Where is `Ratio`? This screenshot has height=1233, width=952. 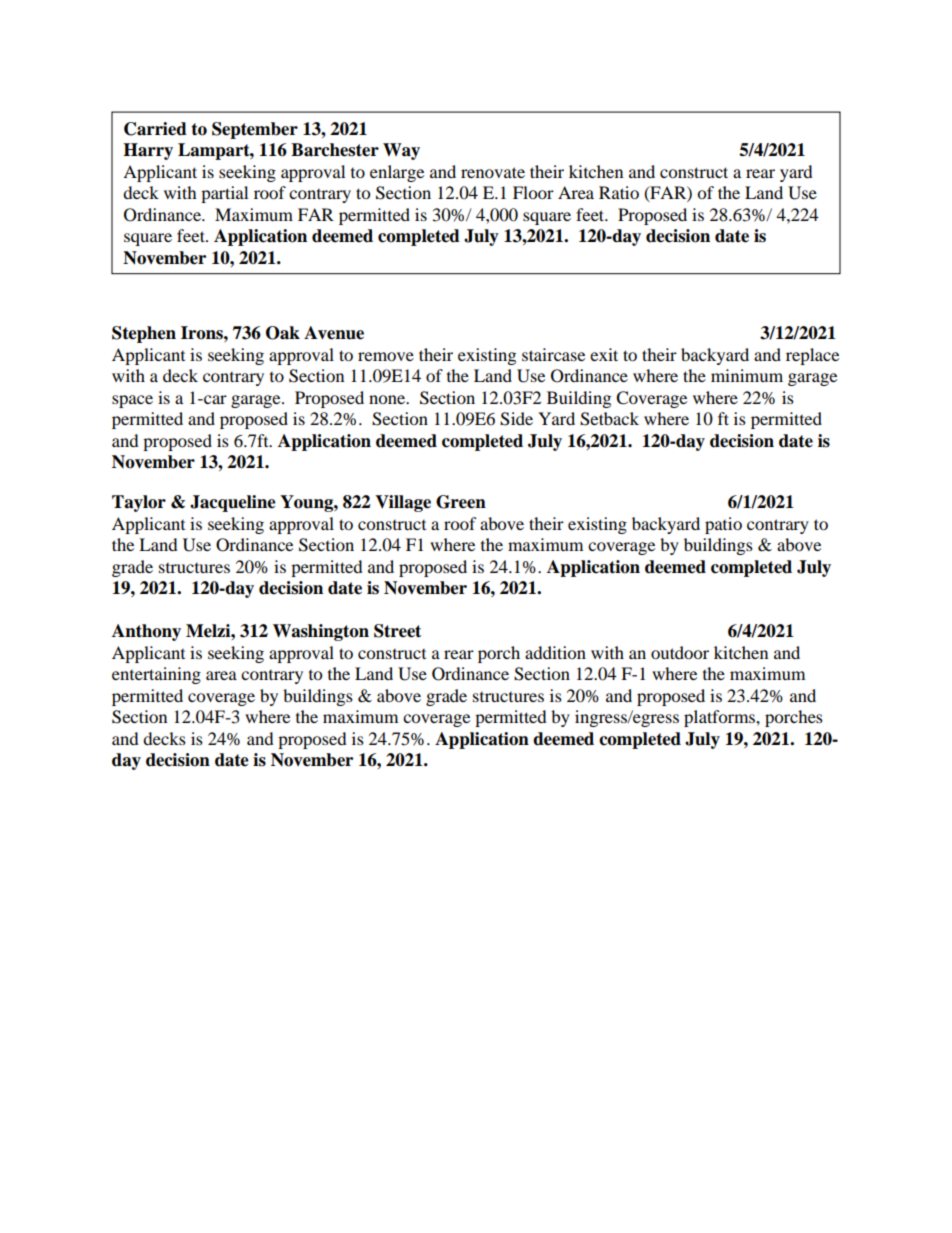
Ratio is located at coordinates (619, 192).
